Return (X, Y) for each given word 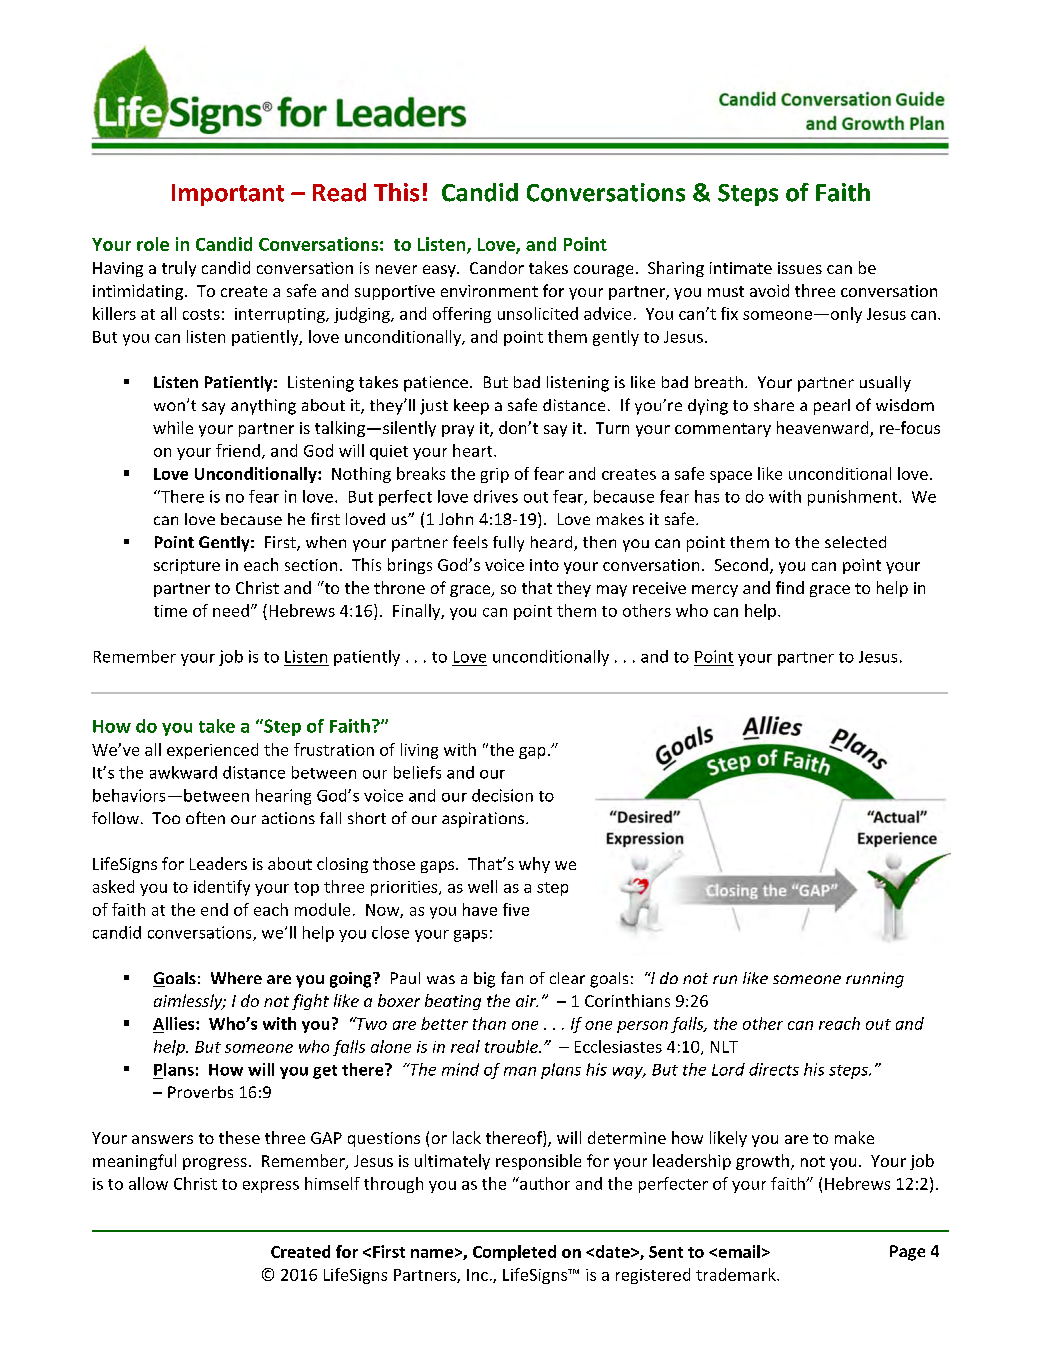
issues (800, 268)
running (875, 980)
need (231, 610)
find (790, 587)
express (271, 1187)
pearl (832, 407)
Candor (497, 267)
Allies (175, 1023)
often (205, 817)
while (173, 427)
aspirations (484, 820)
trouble (512, 1046)
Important (228, 195)
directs (774, 1069)
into (544, 565)
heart (474, 450)
